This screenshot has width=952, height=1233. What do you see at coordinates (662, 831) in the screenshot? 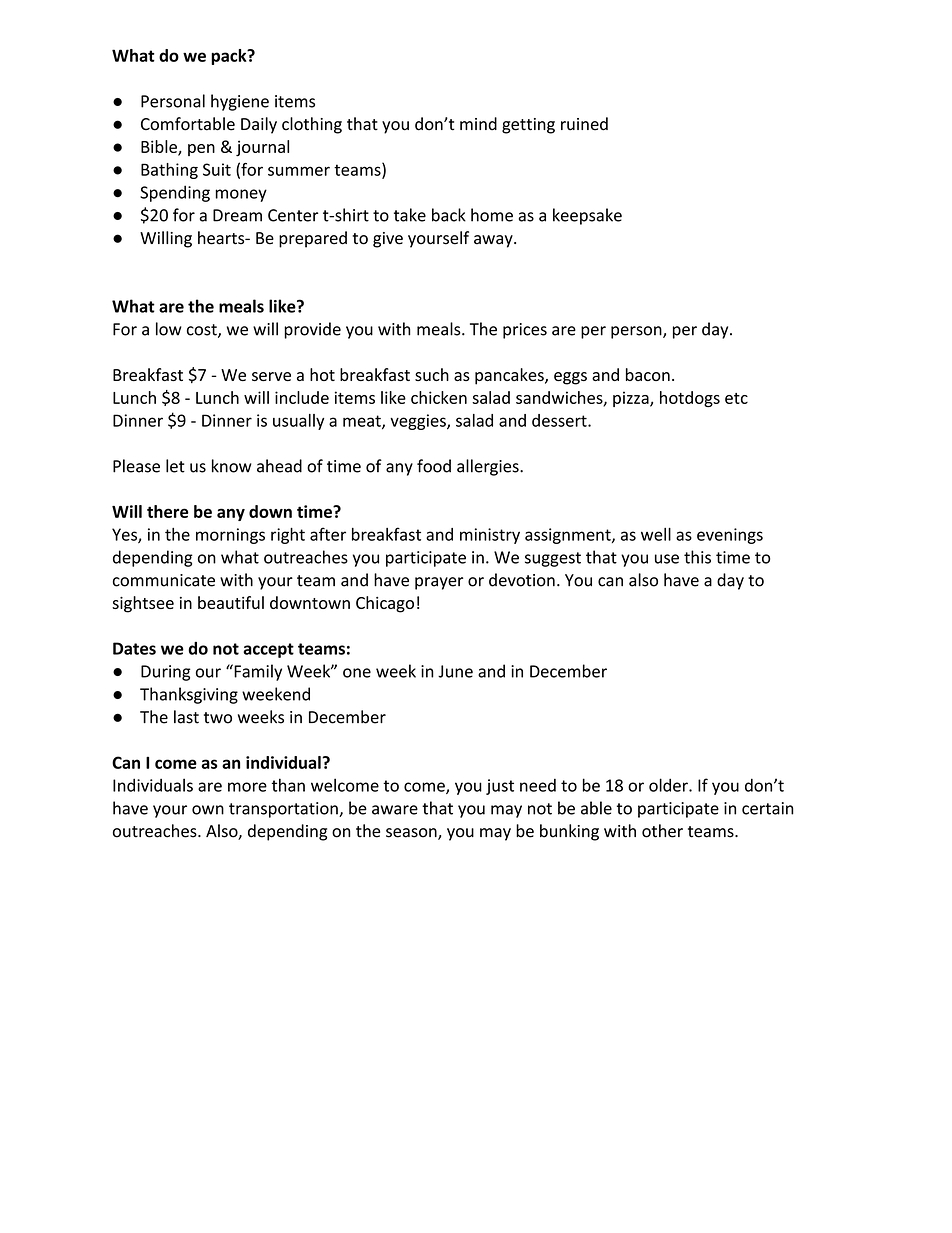
I see `other` at bounding box center [662, 831].
